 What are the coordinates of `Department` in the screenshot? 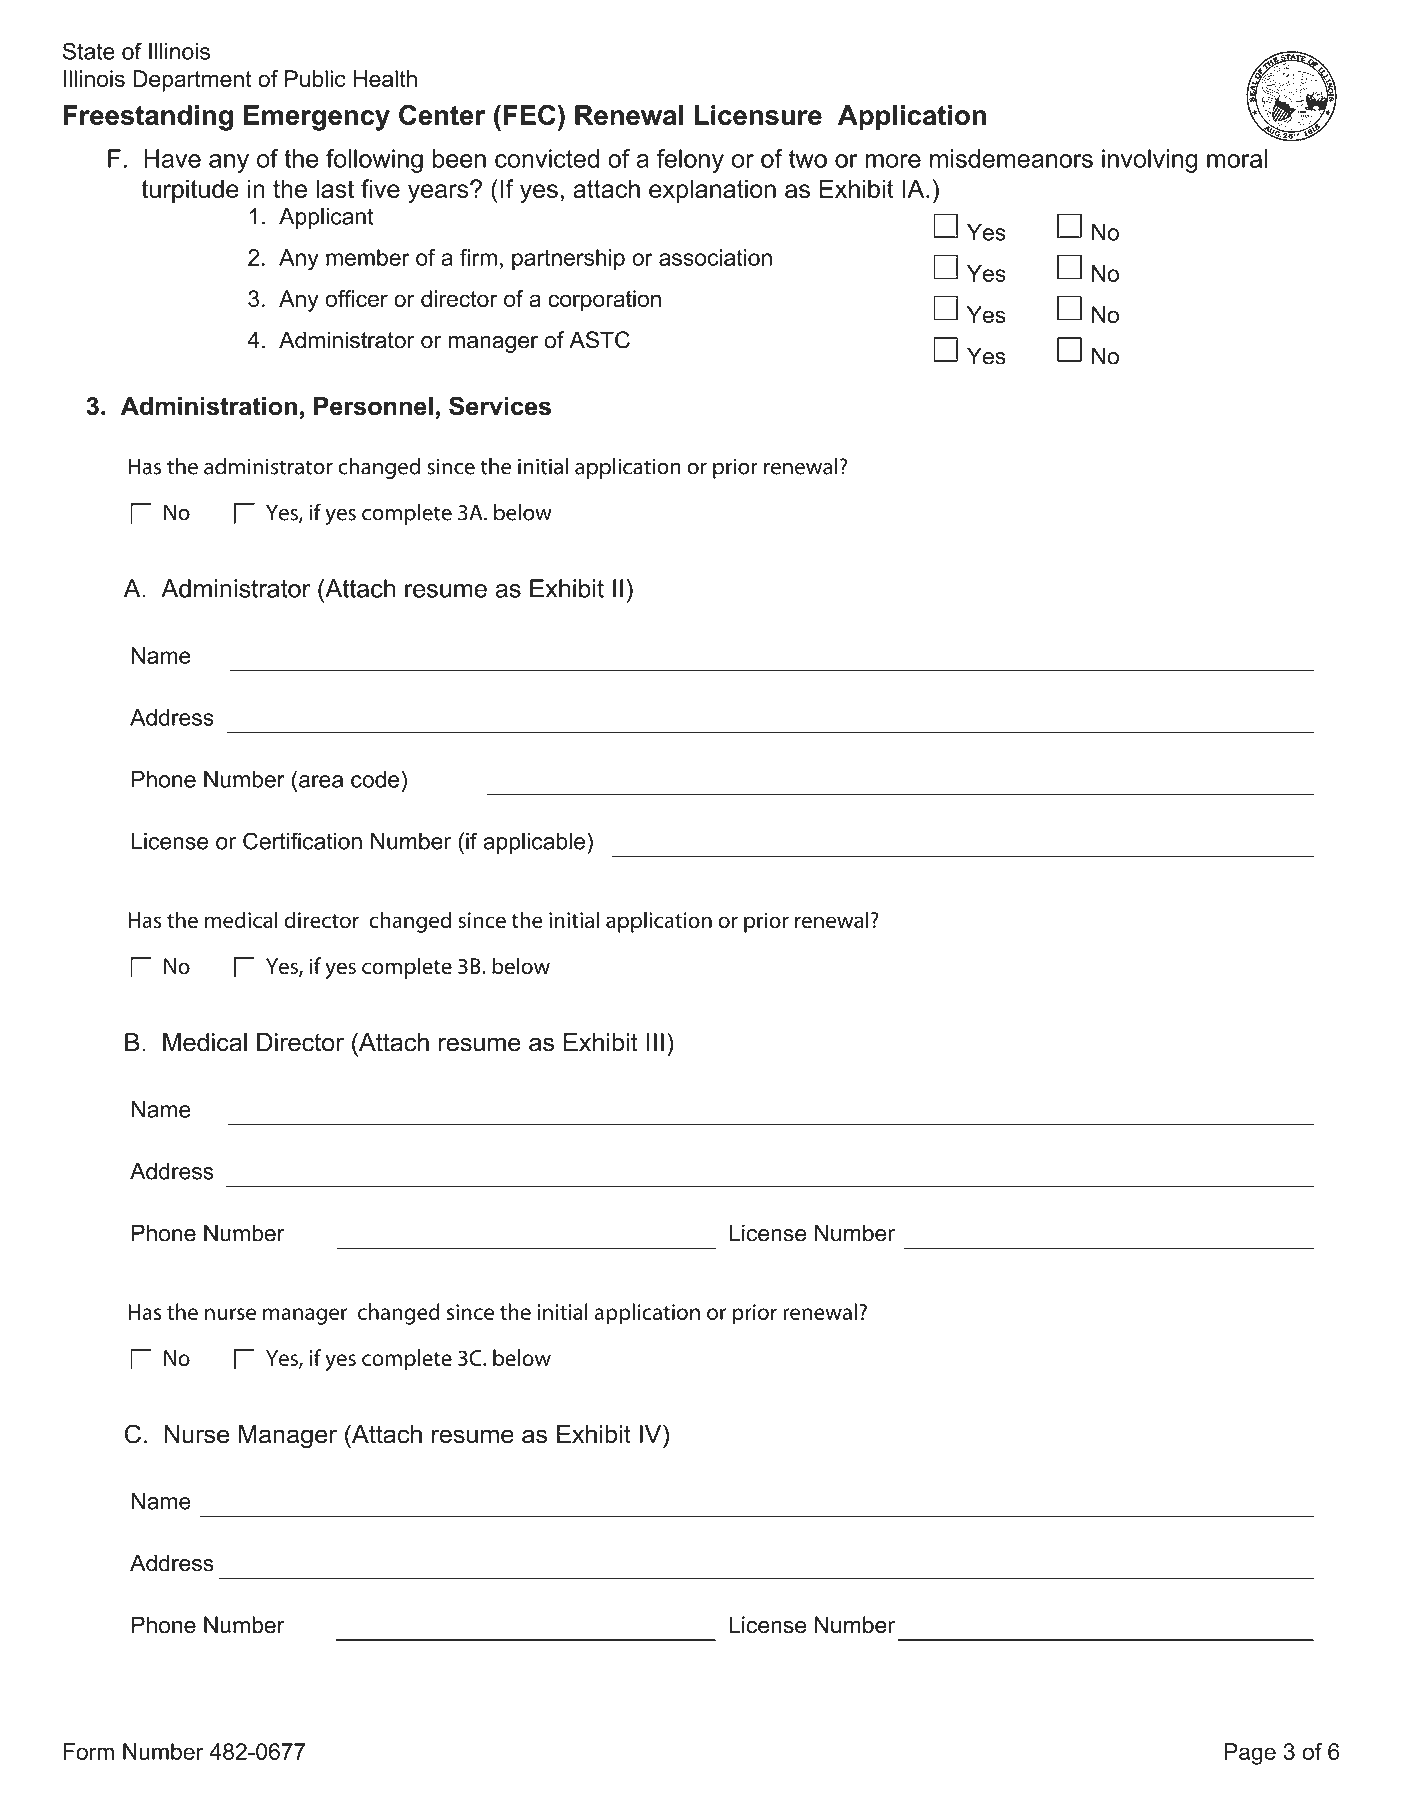 It's located at (192, 81).
